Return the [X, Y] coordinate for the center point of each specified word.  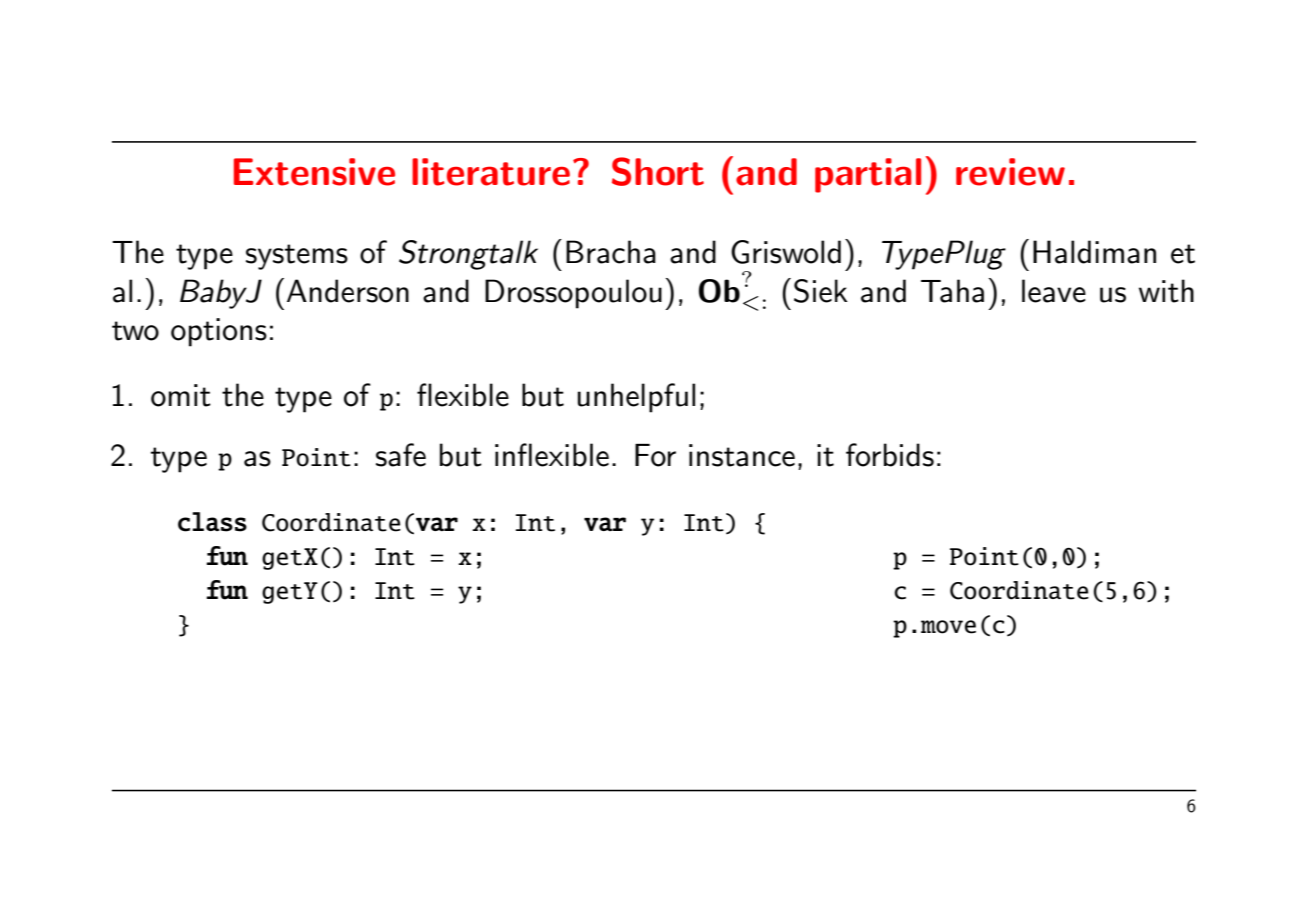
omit [181, 395]
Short [658, 171]
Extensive [314, 172]
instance [742, 455]
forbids [890, 455]
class [212, 522]
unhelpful [636, 398]
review [1010, 172]
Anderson [348, 291]
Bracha [611, 252]
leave [1054, 291]
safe [401, 455]
